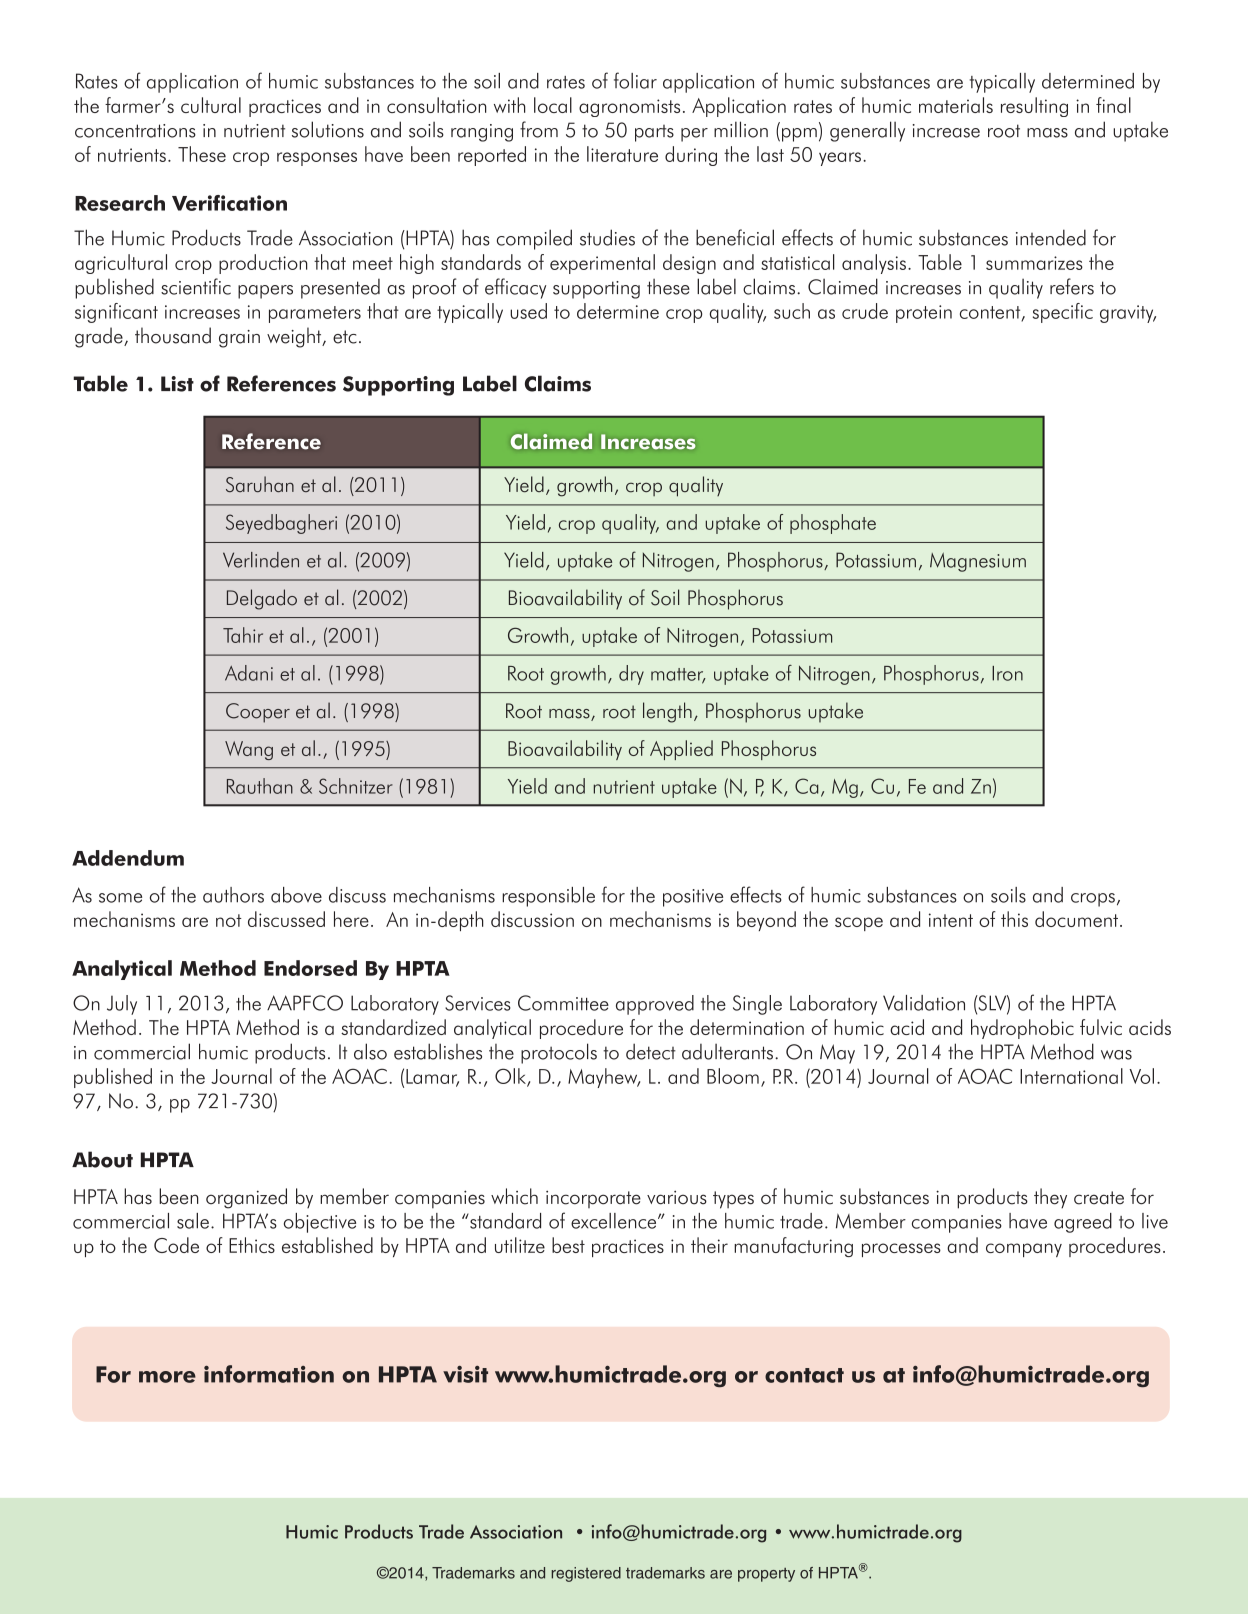  What do you see at coordinates (233, 895) in the document?
I see `authors` at bounding box center [233, 895].
